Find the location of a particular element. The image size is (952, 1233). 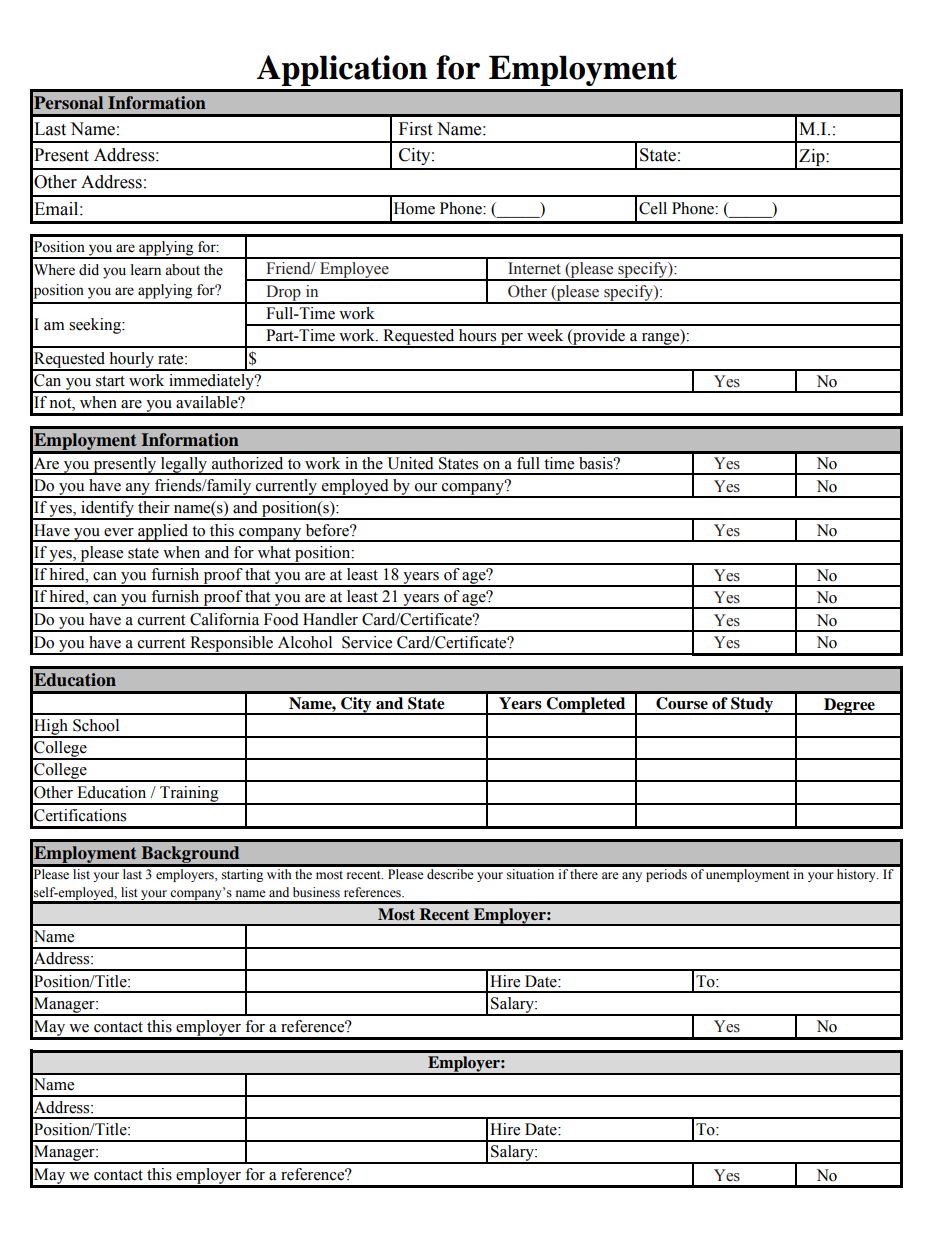

Zip is located at coordinates (812, 159).
